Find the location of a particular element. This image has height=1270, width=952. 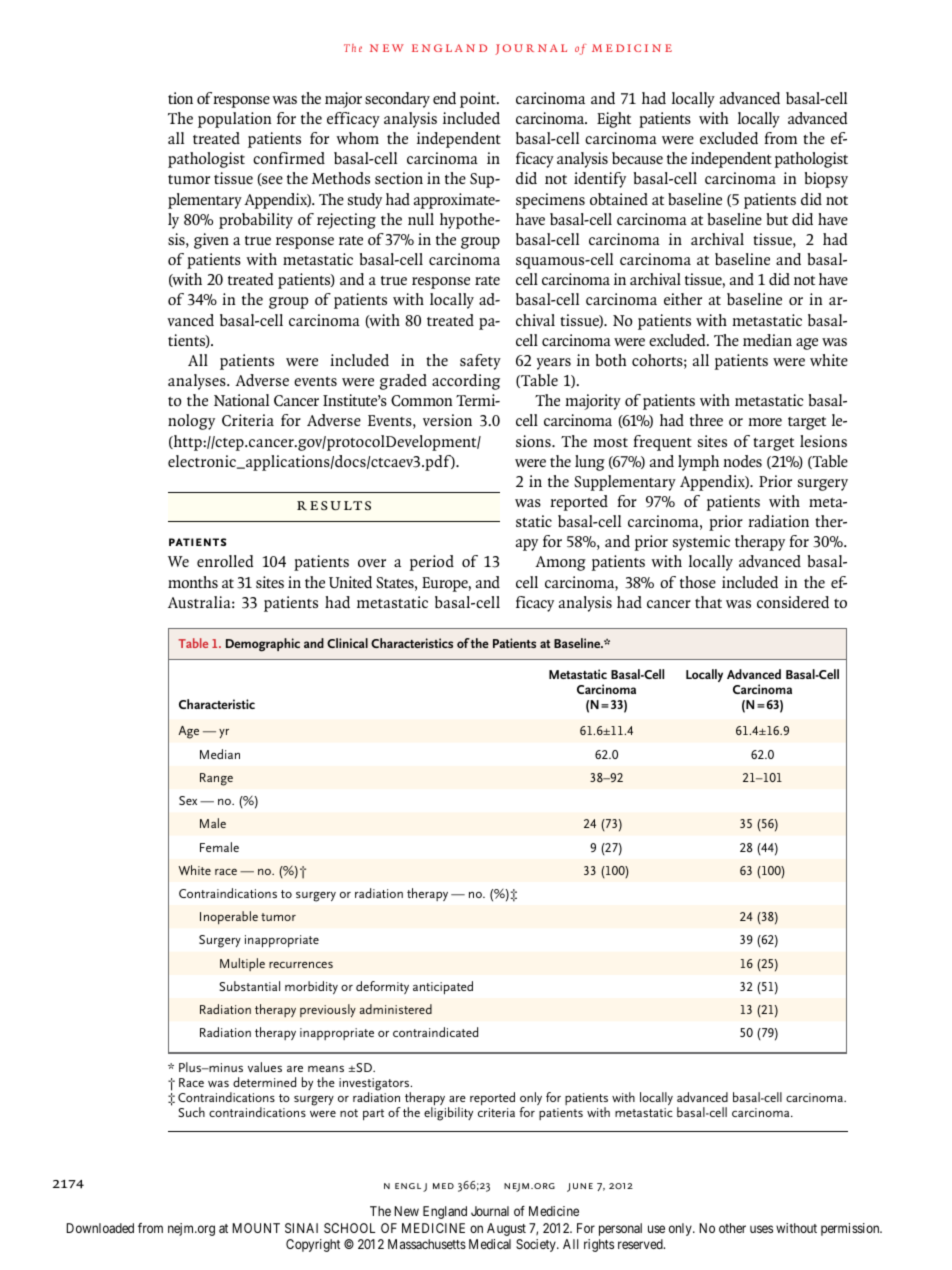

more is located at coordinates (765, 422).
